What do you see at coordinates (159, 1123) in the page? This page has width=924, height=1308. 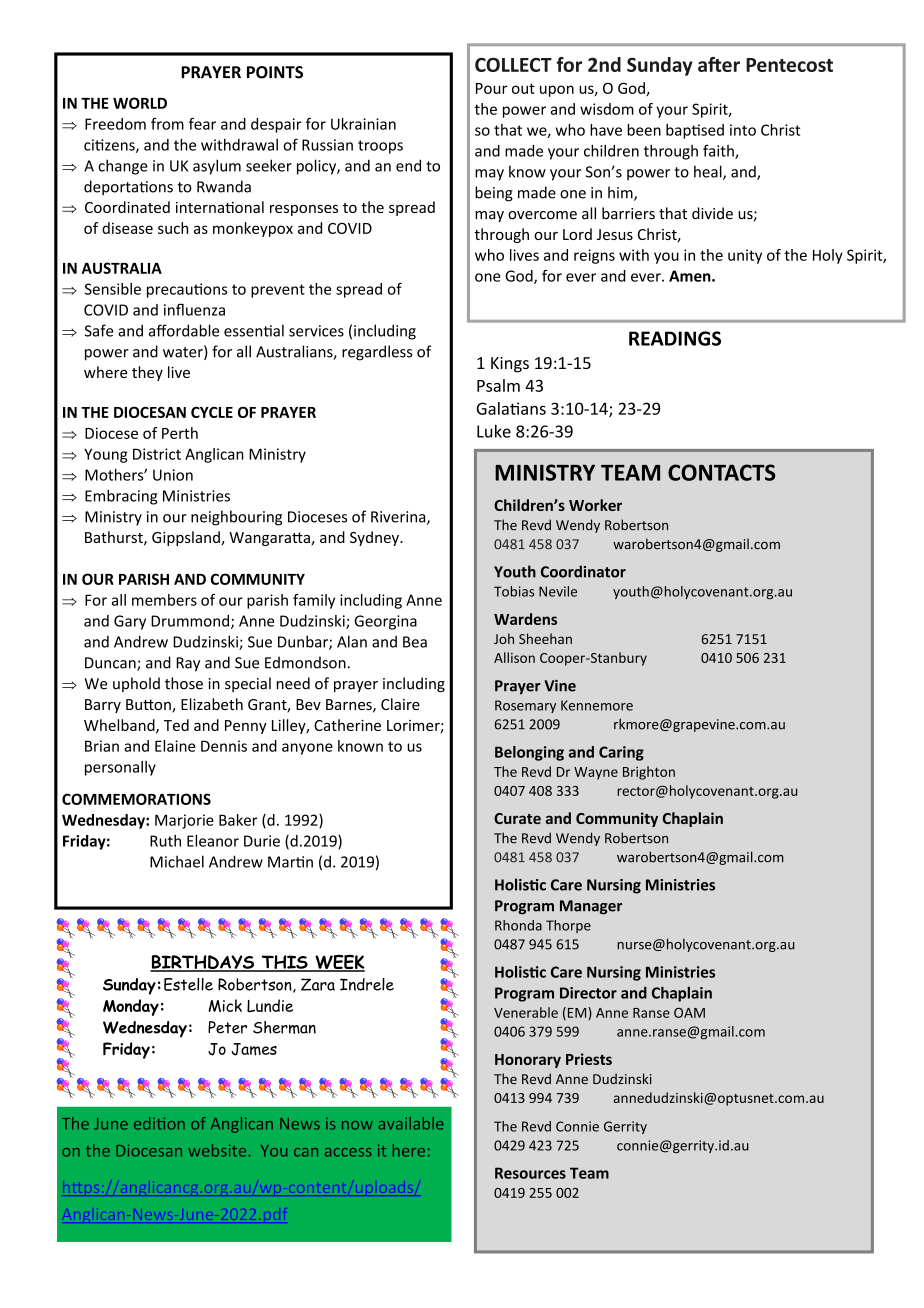 I see `edition` at bounding box center [159, 1123].
